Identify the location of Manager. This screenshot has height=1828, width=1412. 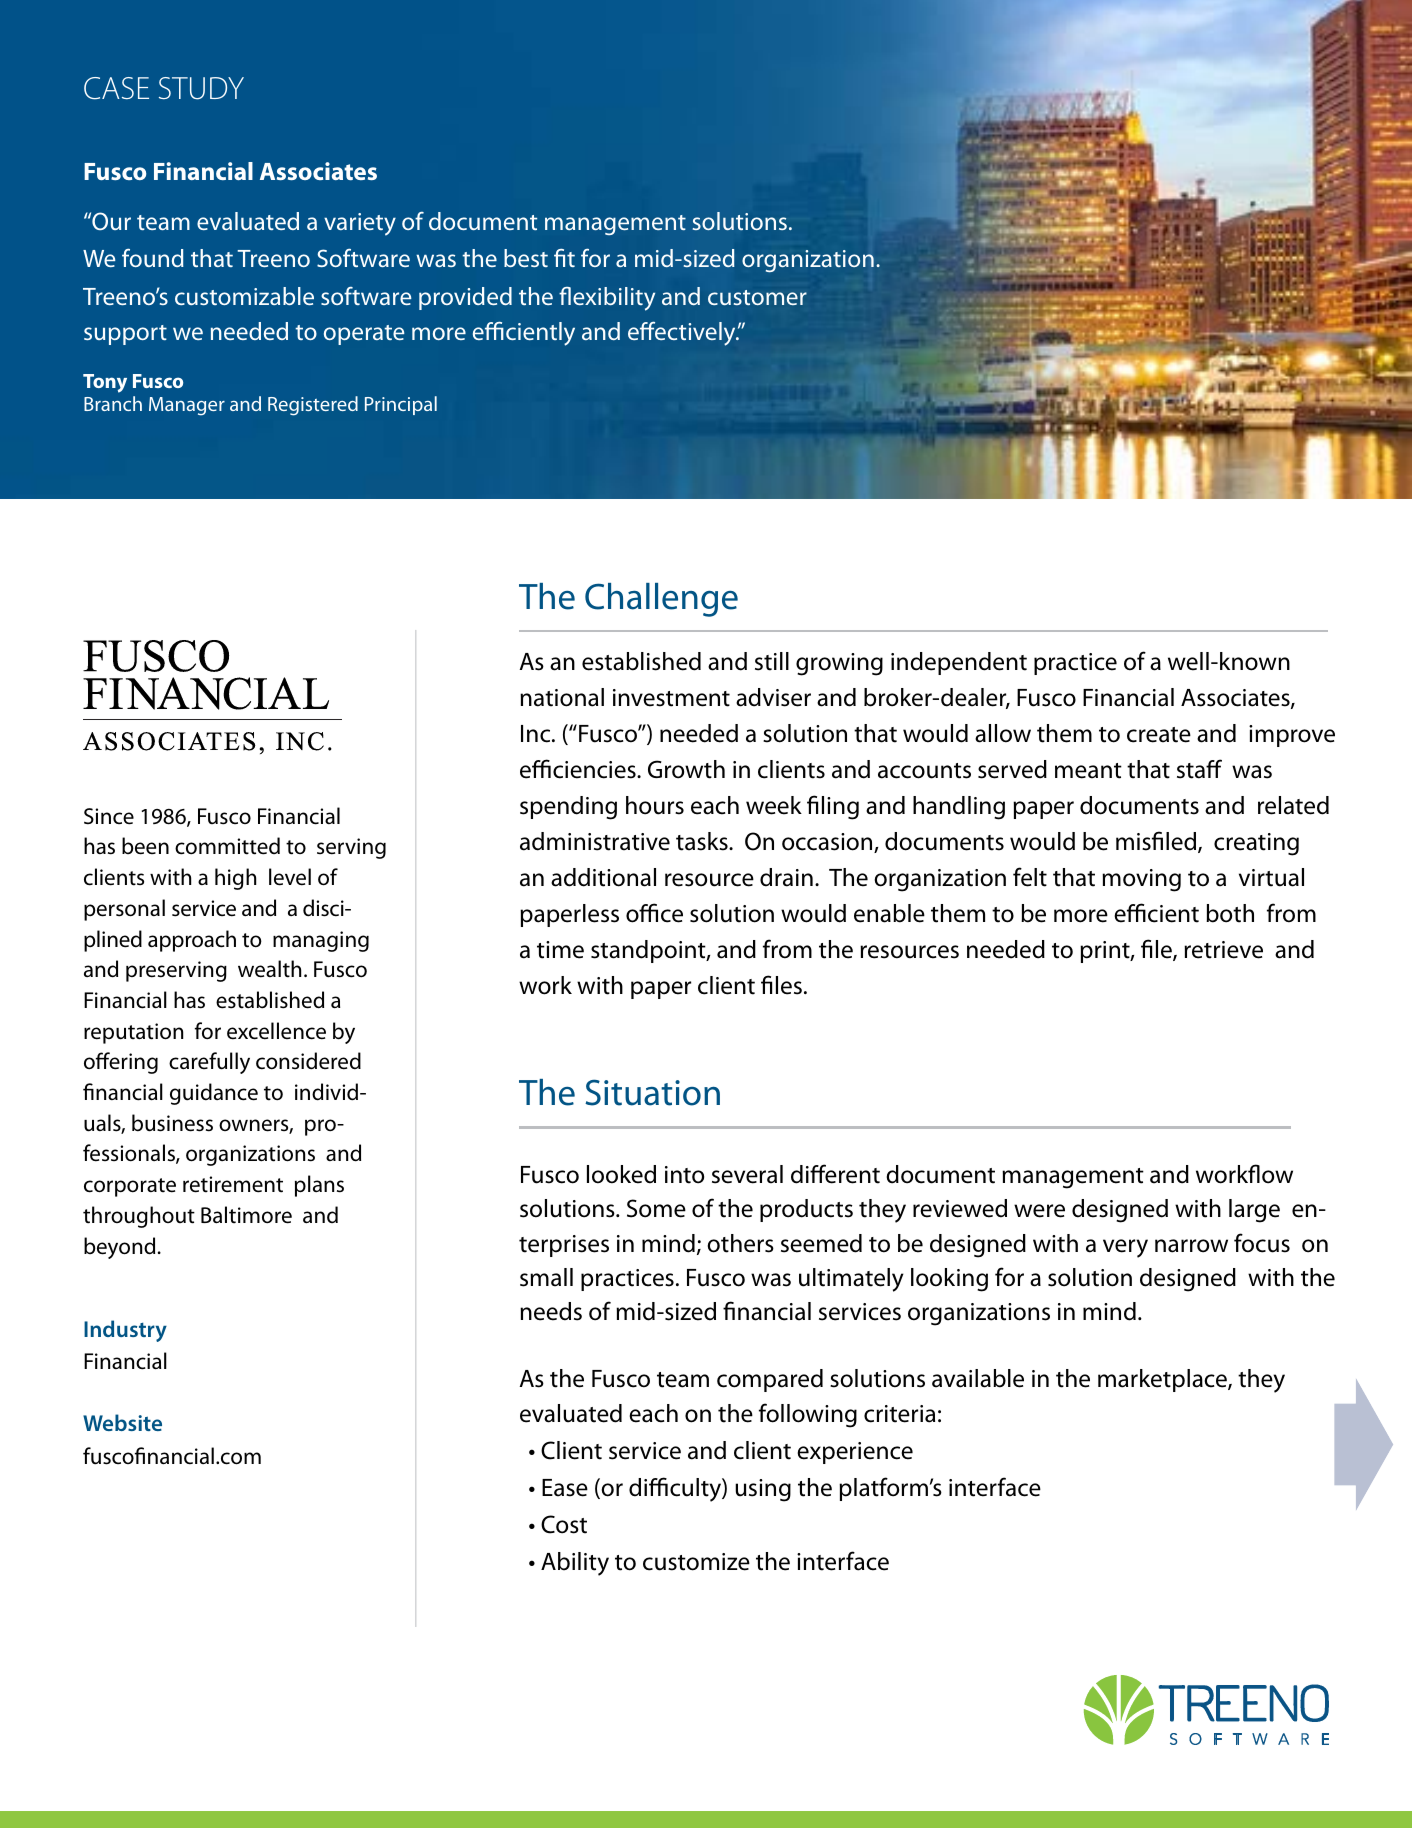
(187, 406).
